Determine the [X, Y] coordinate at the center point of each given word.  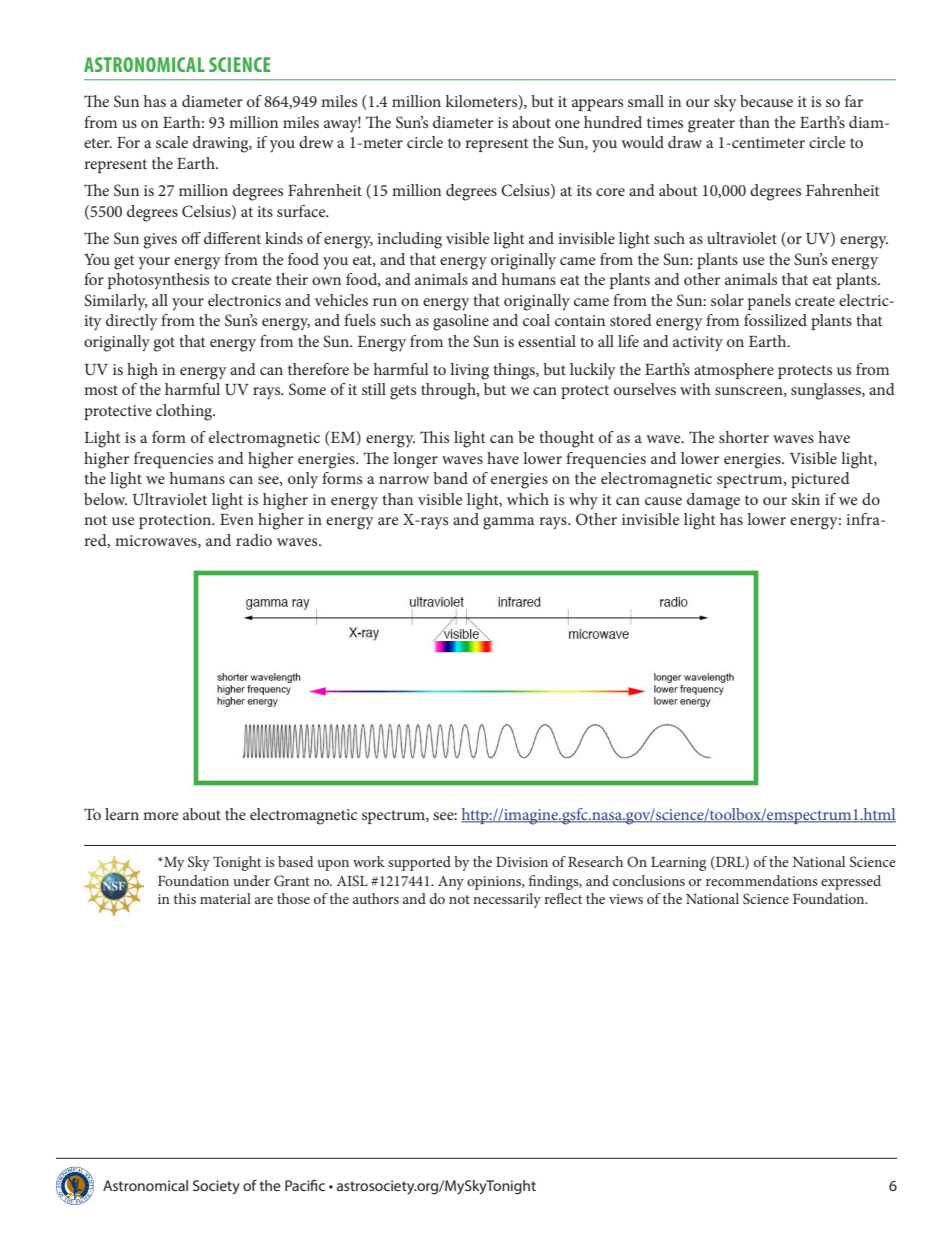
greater [711, 125]
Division [522, 862]
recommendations [762, 880]
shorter [744, 437]
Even [237, 519]
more [161, 816]
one [567, 124]
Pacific [305, 1185]
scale [172, 142]
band [450, 478]
